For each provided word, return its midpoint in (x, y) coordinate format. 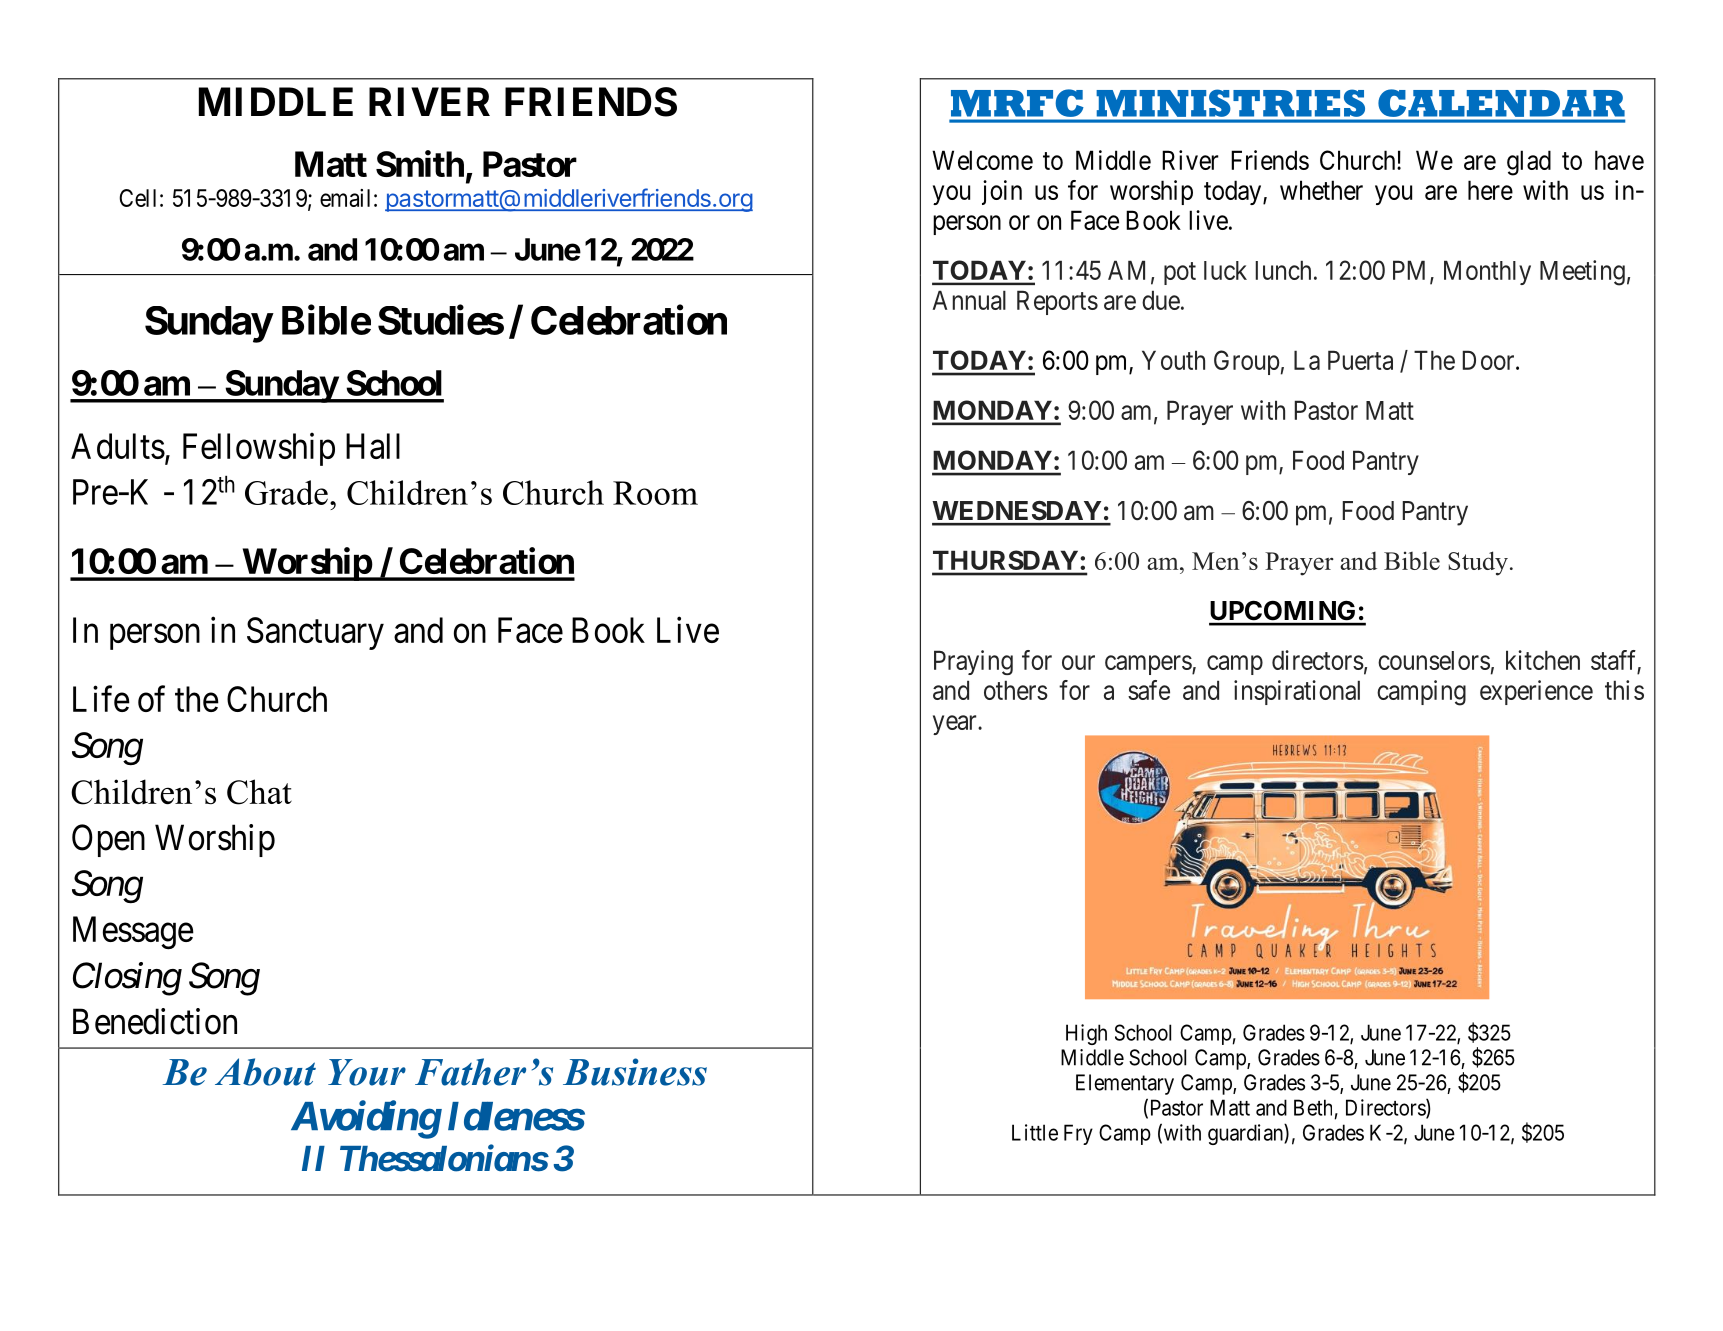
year (956, 725)
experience (1536, 692)
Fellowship (259, 449)
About (265, 1072)
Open (108, 840)
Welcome (982, 160)
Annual (969, 300)
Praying (973, 662)
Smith (420, 163)
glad (1529, 163)
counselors (1434, 660)
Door (1490, 360)
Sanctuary (315, 633)
